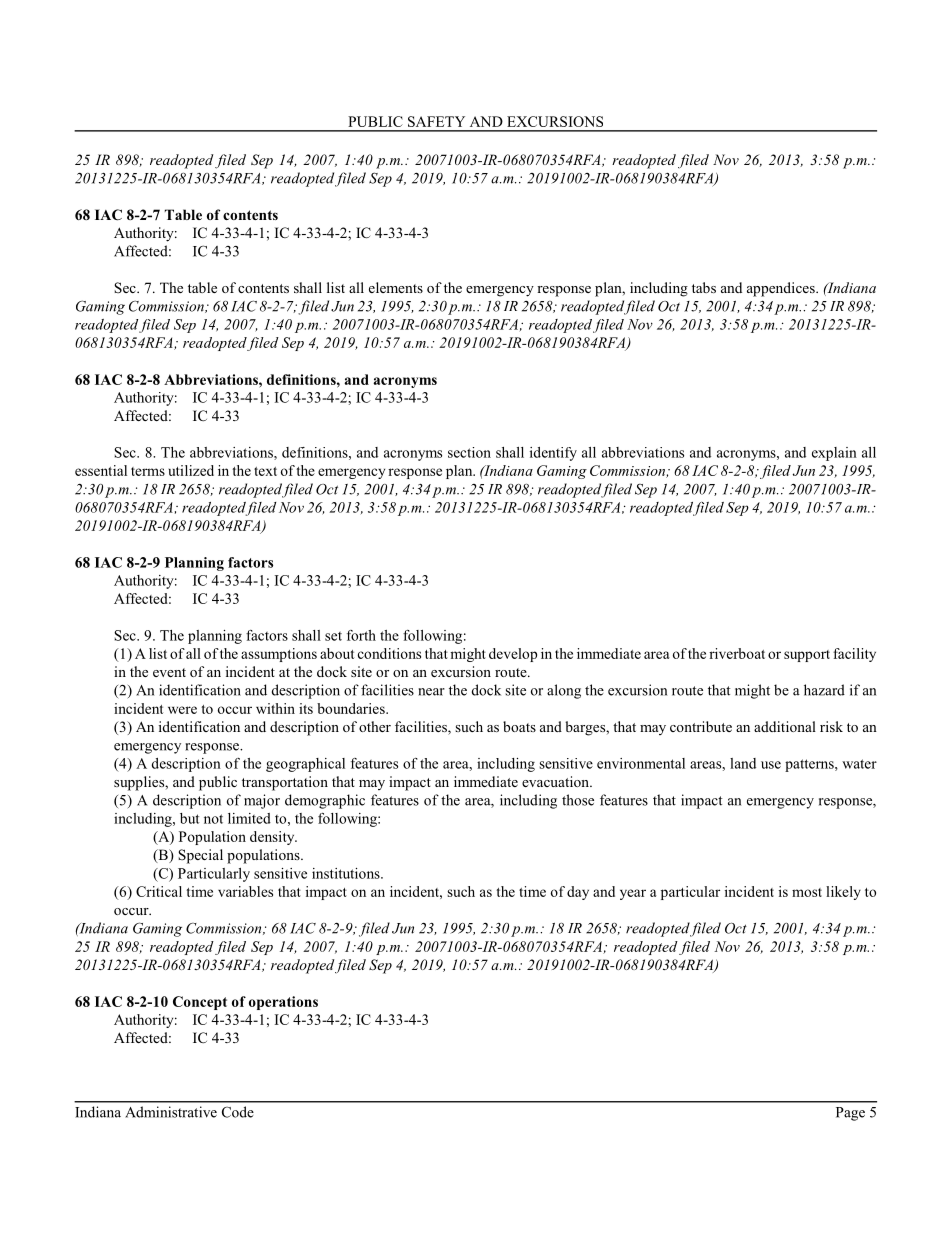  I want to click on event, so click(169, 672).
